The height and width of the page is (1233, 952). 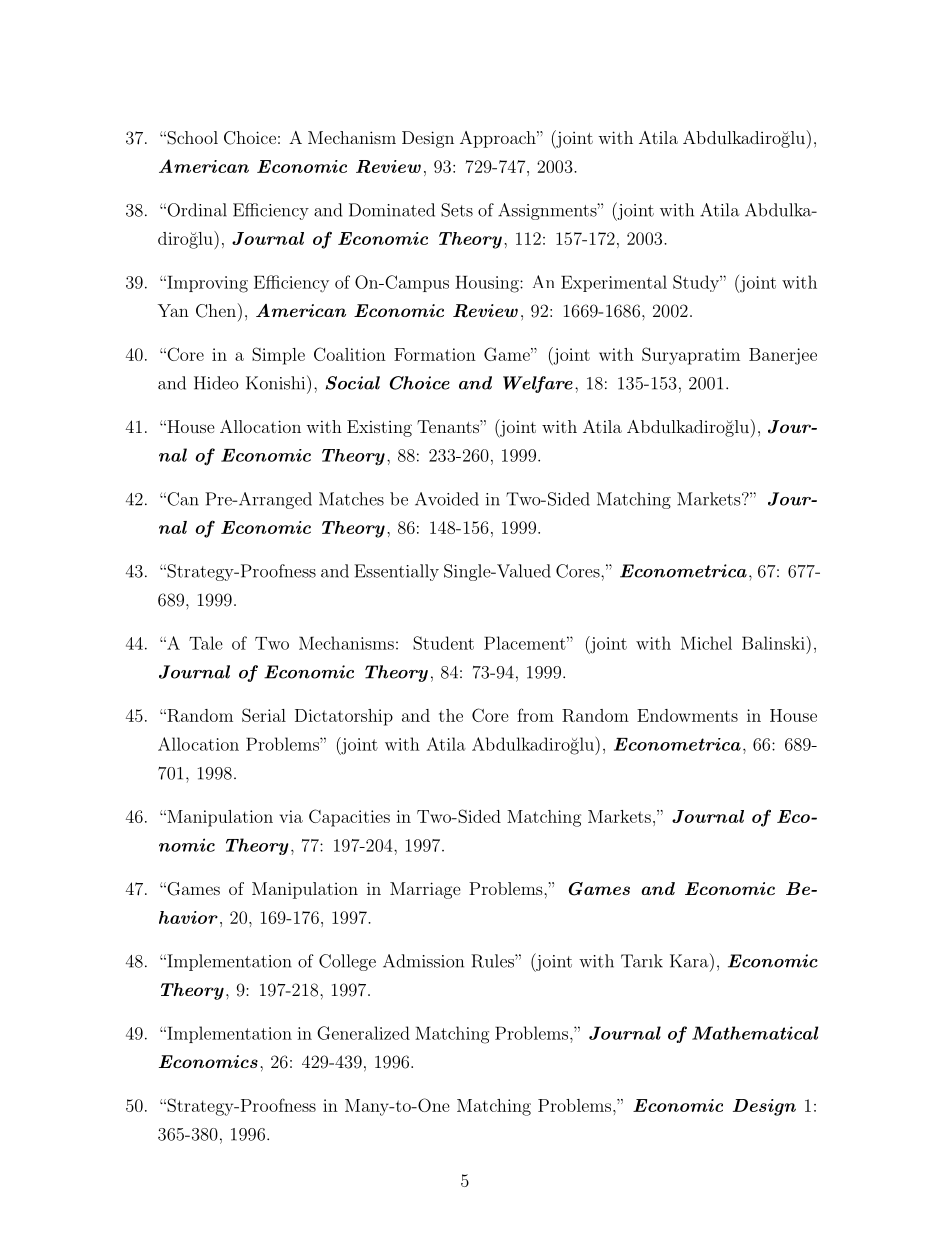 What do you see at coordinates (206, 643) in the page?
I see `Tale` at bounding box center [206, 643].
